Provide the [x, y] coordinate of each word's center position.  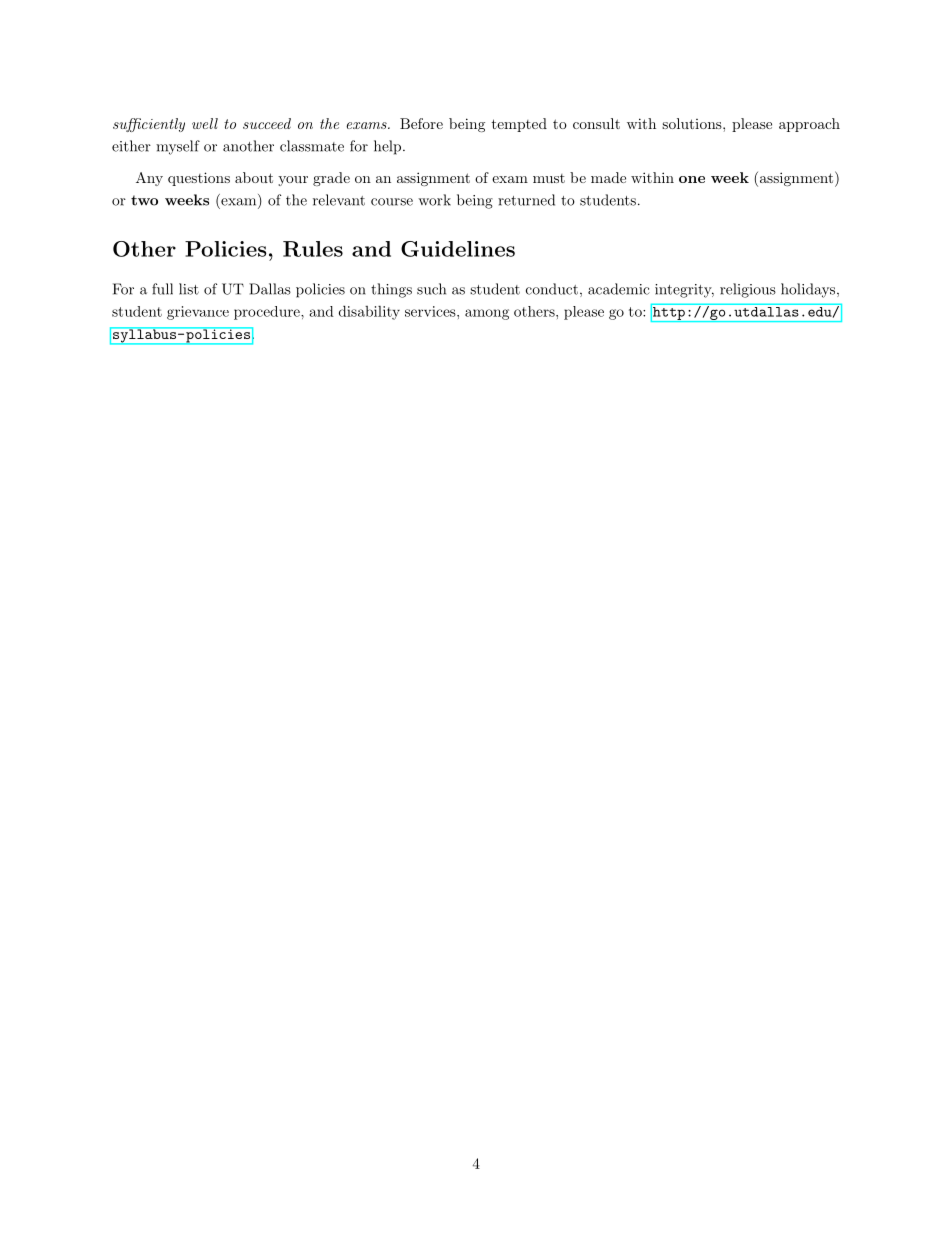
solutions [693, 123]
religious [748, 290]
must [549, 178]
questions [199, 179]
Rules [313, 249]
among [487, 314]
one [692, 179]
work [434, 200]
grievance [198, 313]
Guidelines [458, 249]
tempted [519, 125]
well [205, 123]
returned [526, 200]
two [144, 200]
